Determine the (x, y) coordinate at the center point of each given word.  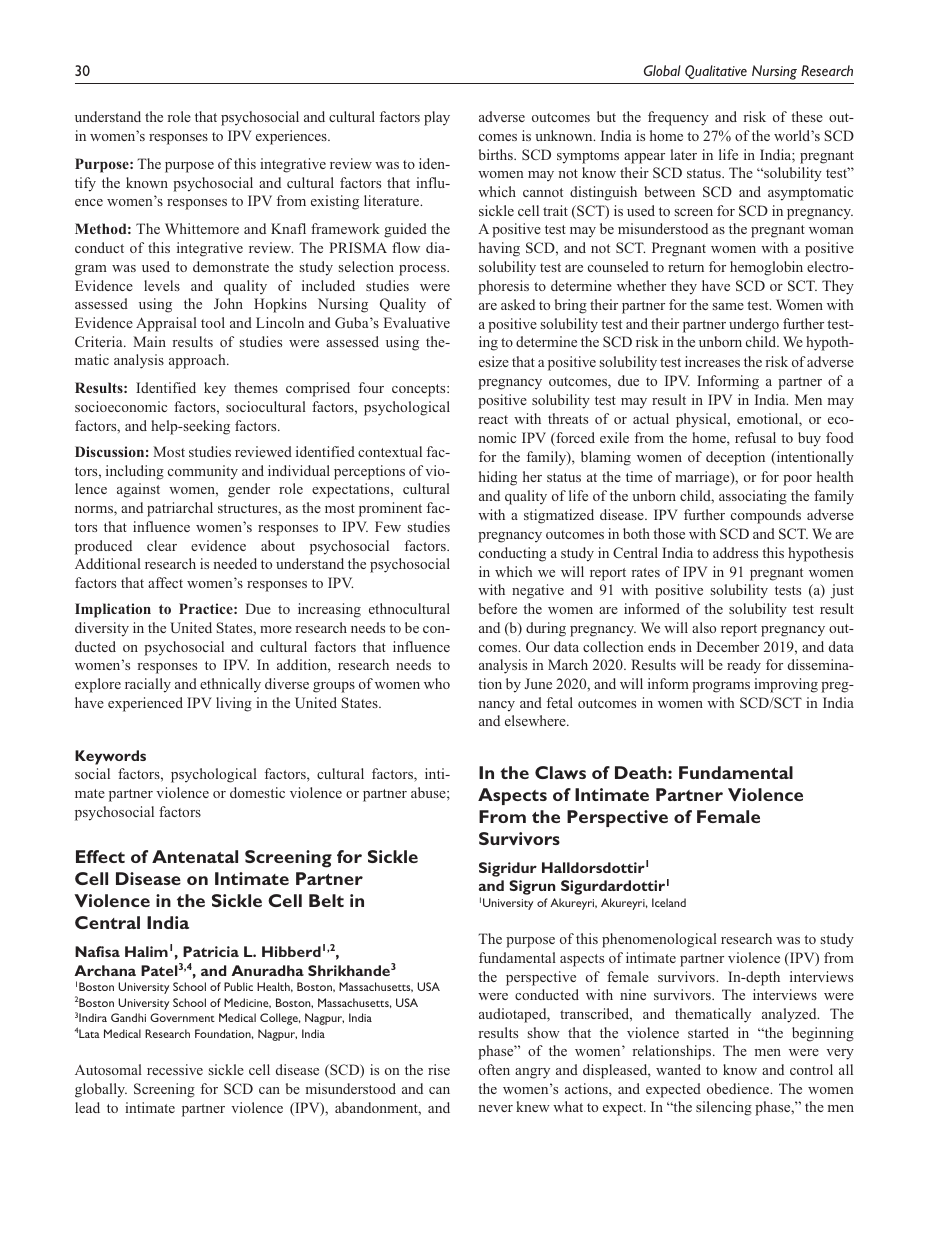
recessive (175, 1069)
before (498, 608)
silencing (724, 1108)
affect (165, 582)
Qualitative (716, 72)
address (735, 552)
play (437, 118)
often (494, 1069)
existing (335, 202)
